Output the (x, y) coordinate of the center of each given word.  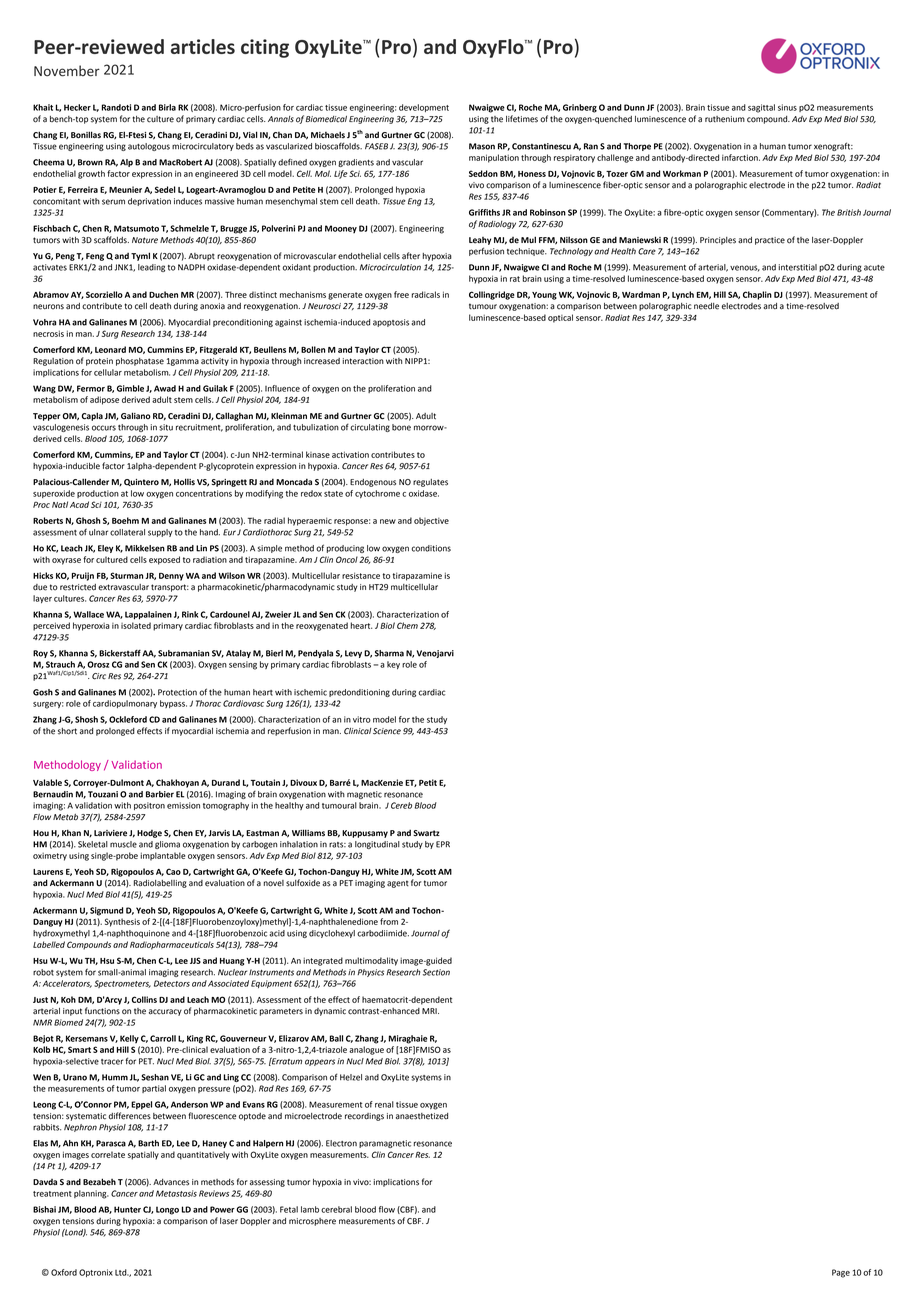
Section (436, 972)
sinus (787, 107)
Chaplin (757, 295)
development (424, 108)
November (67, 71)
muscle (123, 844)
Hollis (184, 482)
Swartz (426, 833)
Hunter (127, 1209)
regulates (430, 483)
